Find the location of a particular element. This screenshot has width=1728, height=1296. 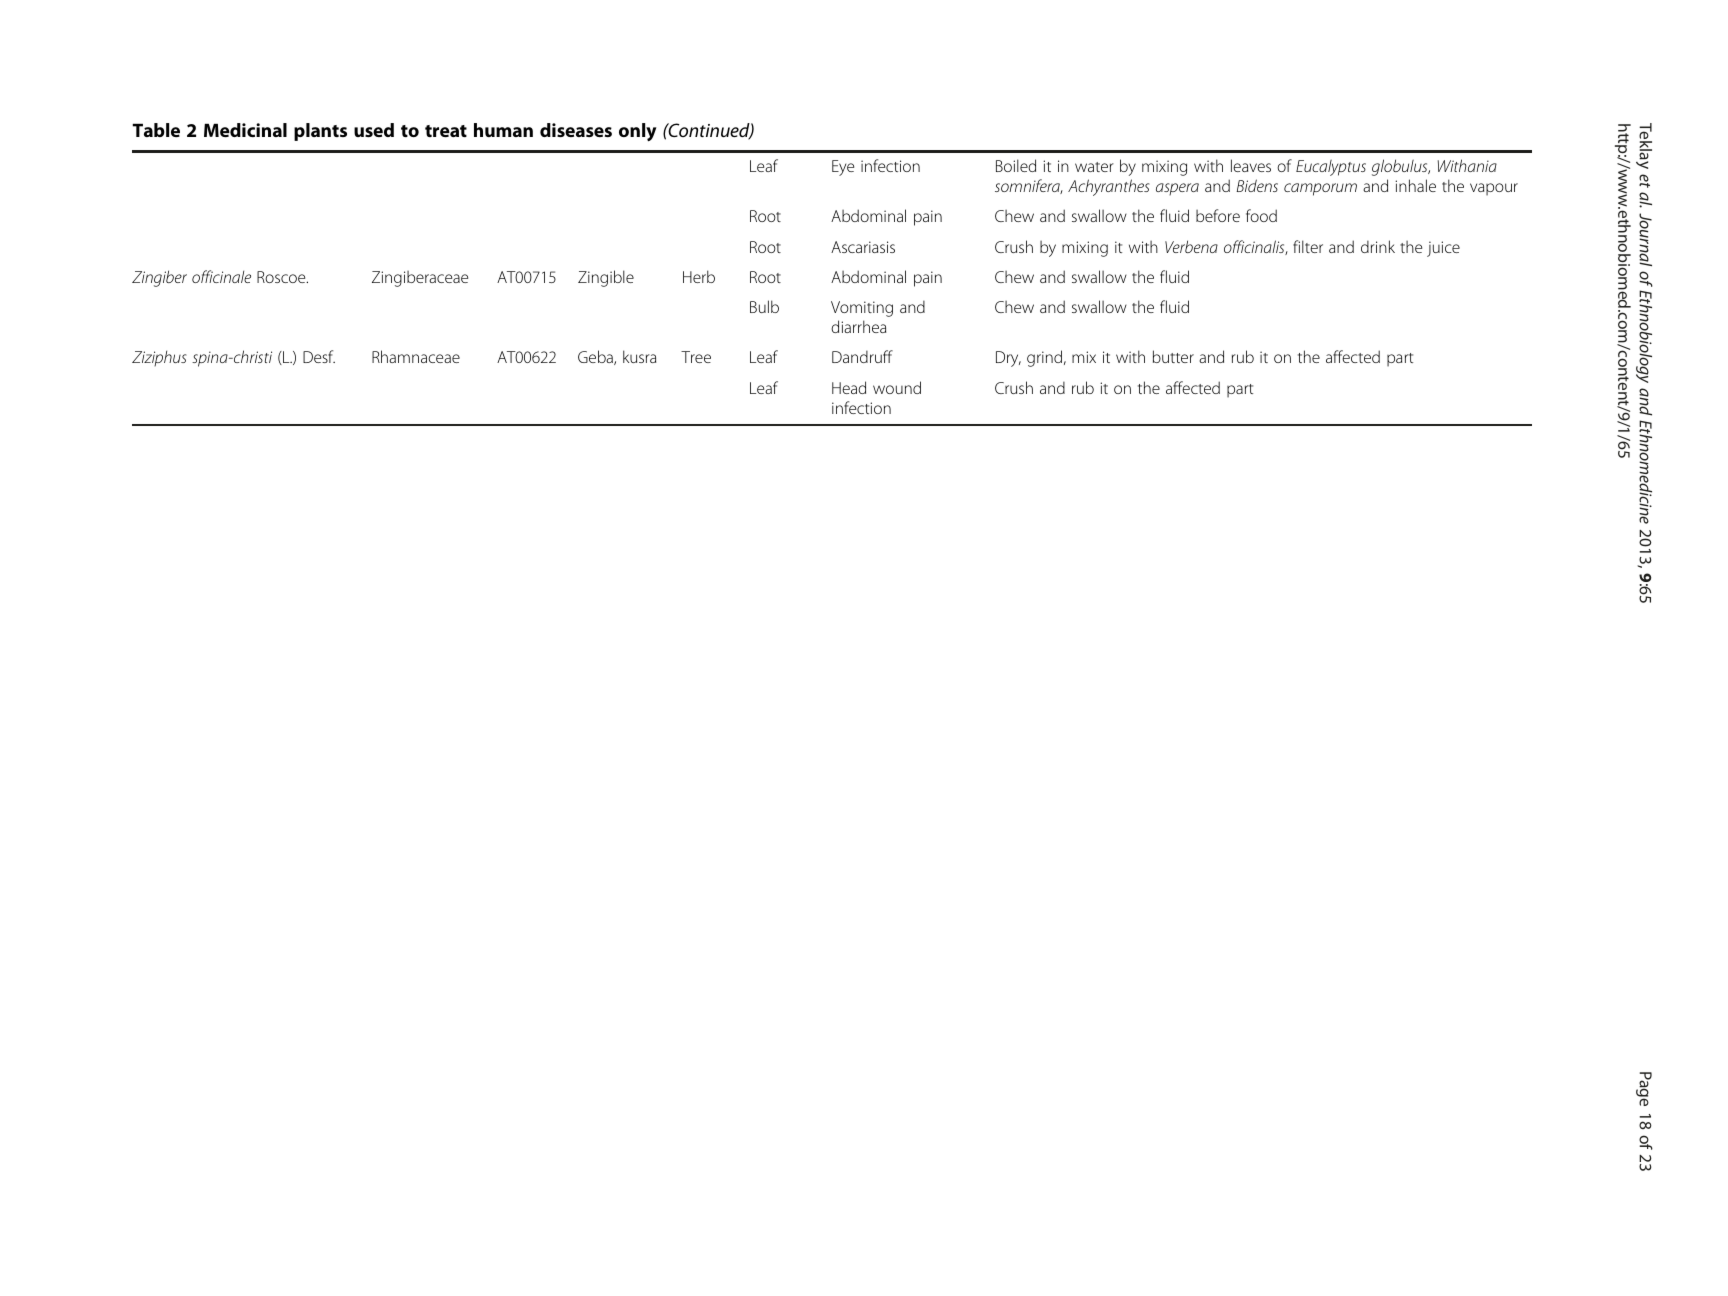

plants is located at coordinates (320, 132).
